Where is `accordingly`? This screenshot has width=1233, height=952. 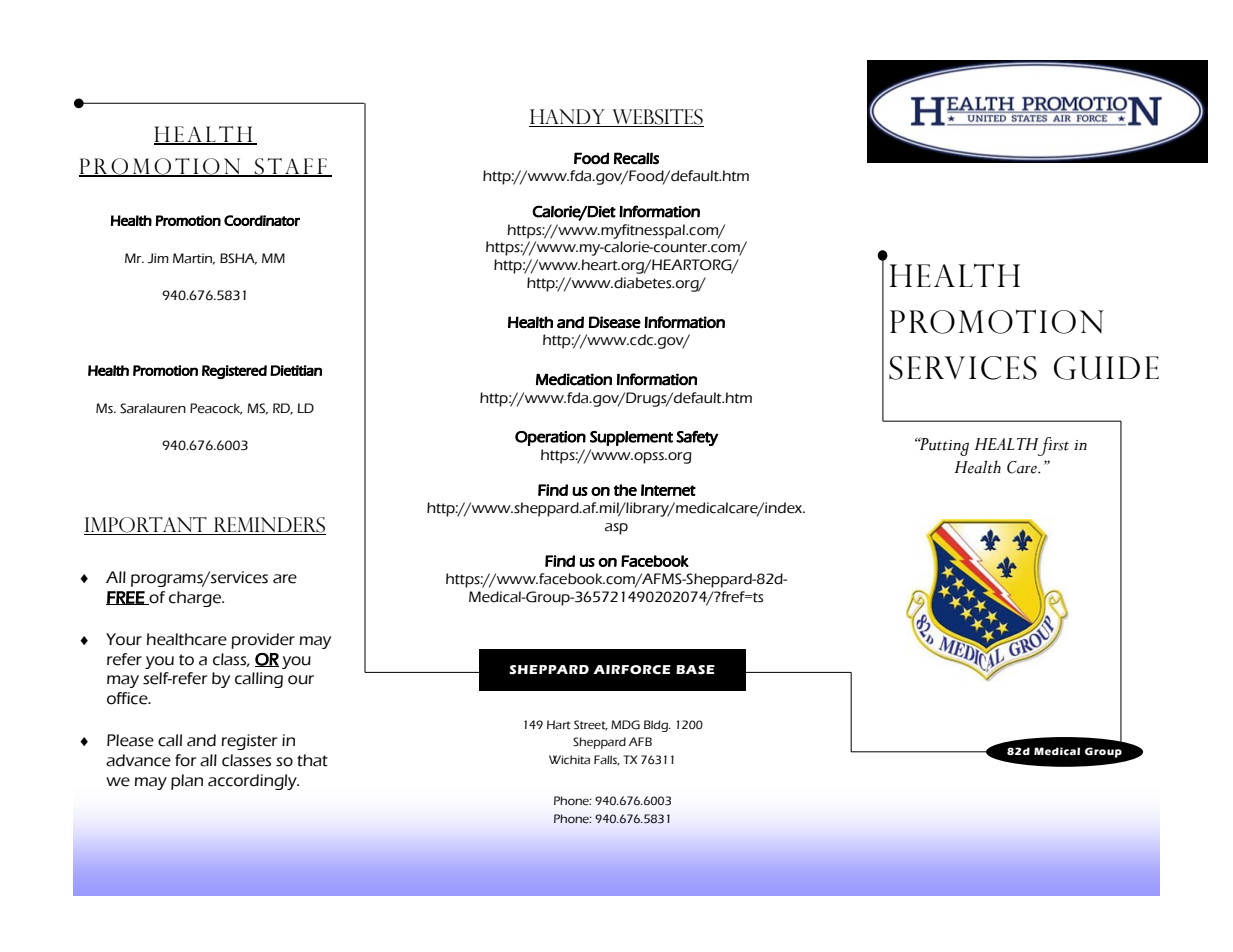
accordingly is located at coordinates (253, 782).
